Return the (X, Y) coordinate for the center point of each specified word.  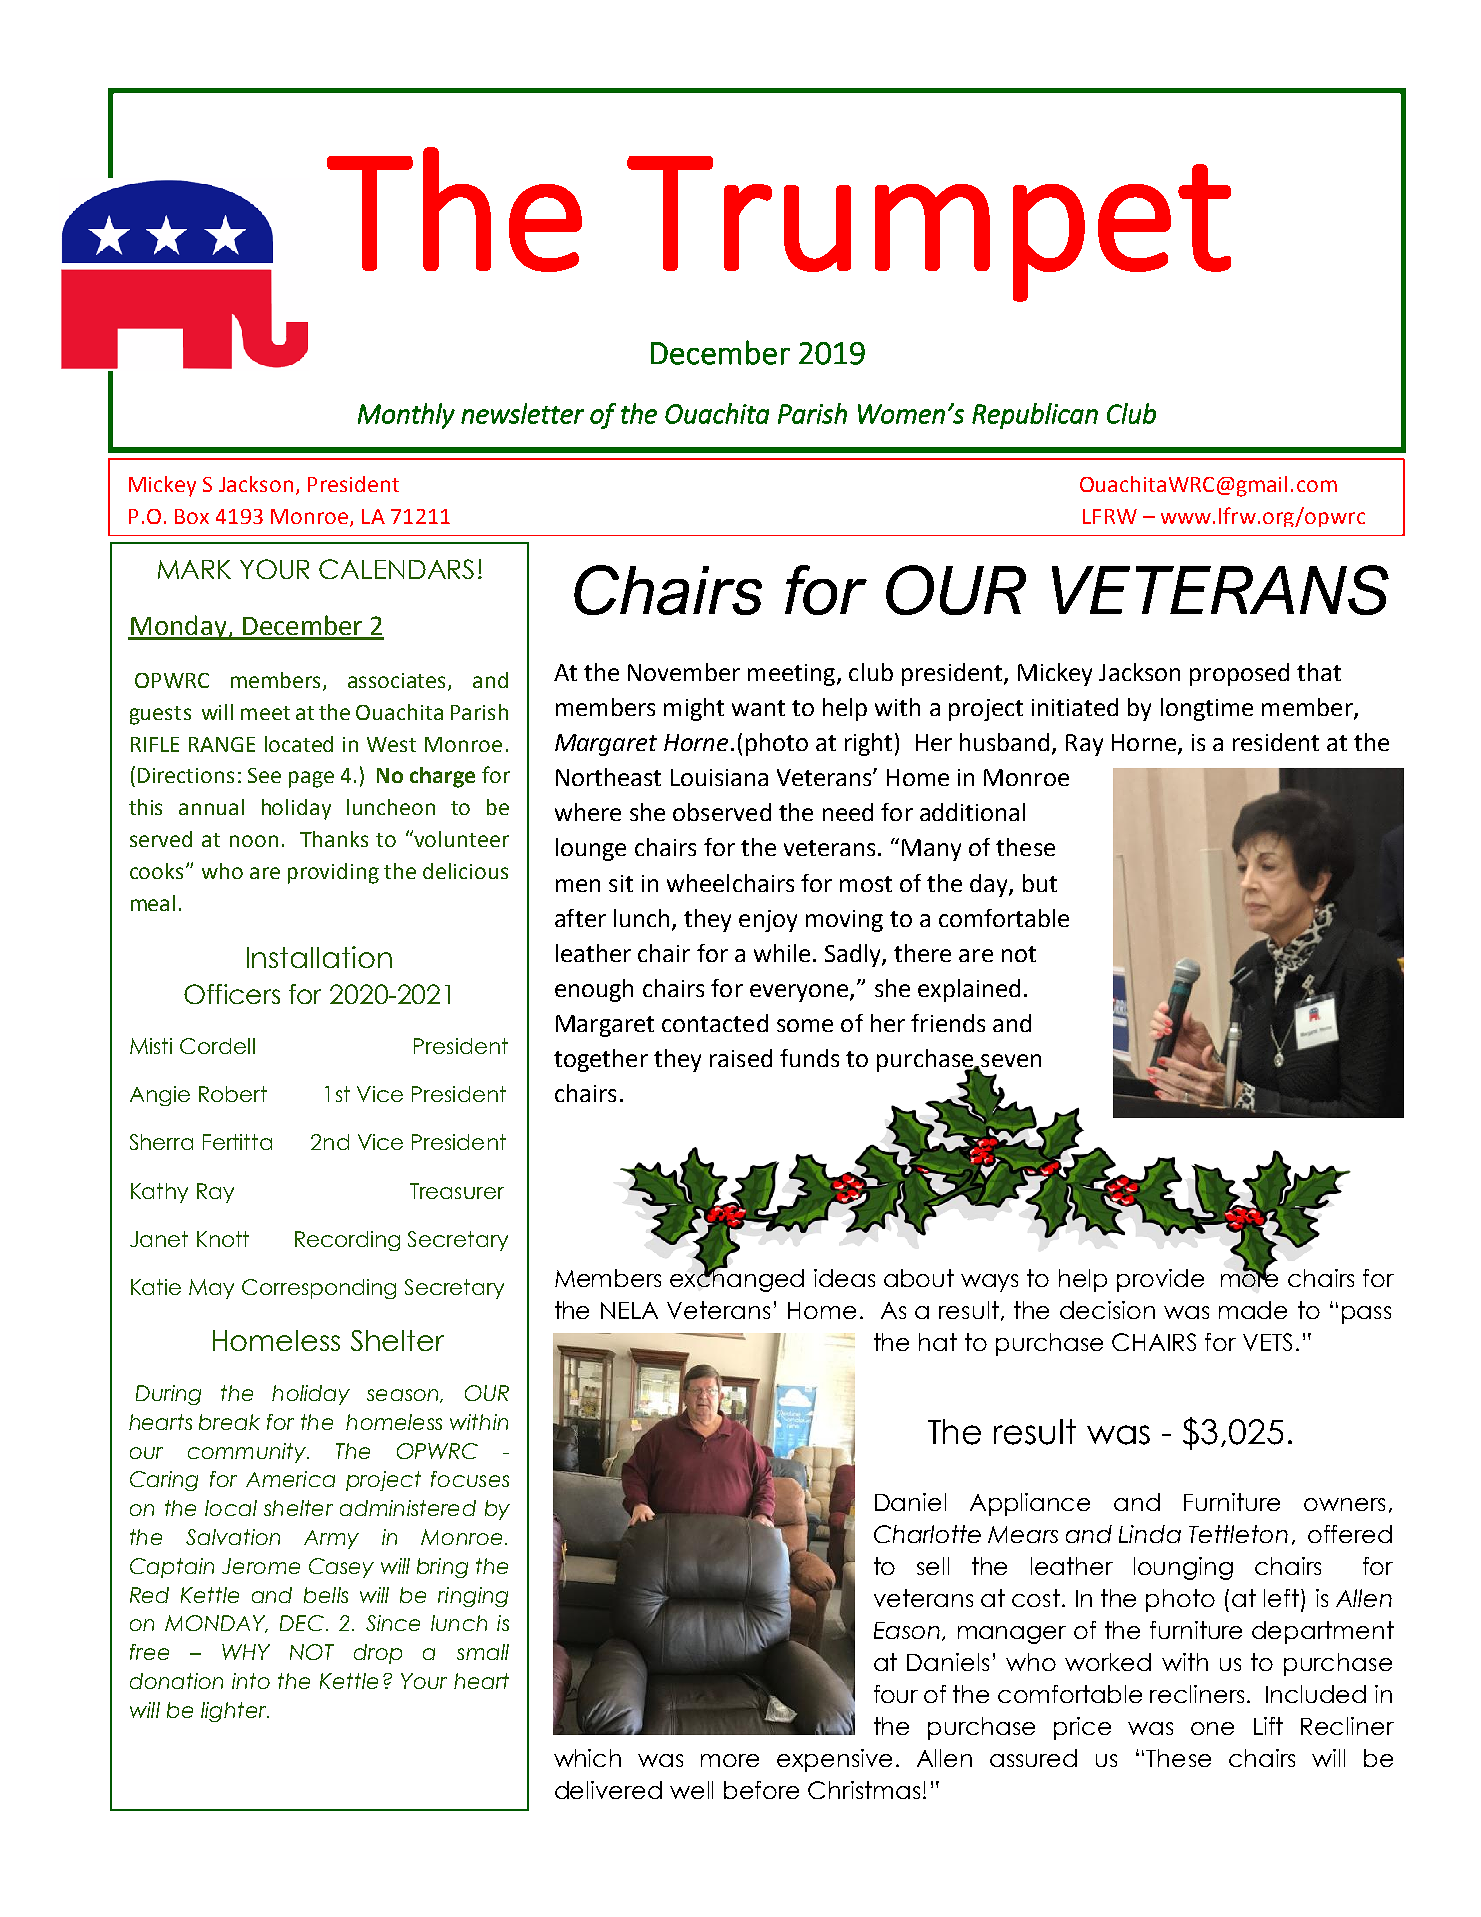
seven (1010, 1062)
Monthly (406, 416)
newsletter (522, 413)
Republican (1035, 416)
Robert (233, 1094)
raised (741, 1058)
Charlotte (927, 1534)
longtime (1207, 709)
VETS (1267, 1342)
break (229, 1422)
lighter (235, 1712)
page (311, 779)
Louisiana (719, 777)
